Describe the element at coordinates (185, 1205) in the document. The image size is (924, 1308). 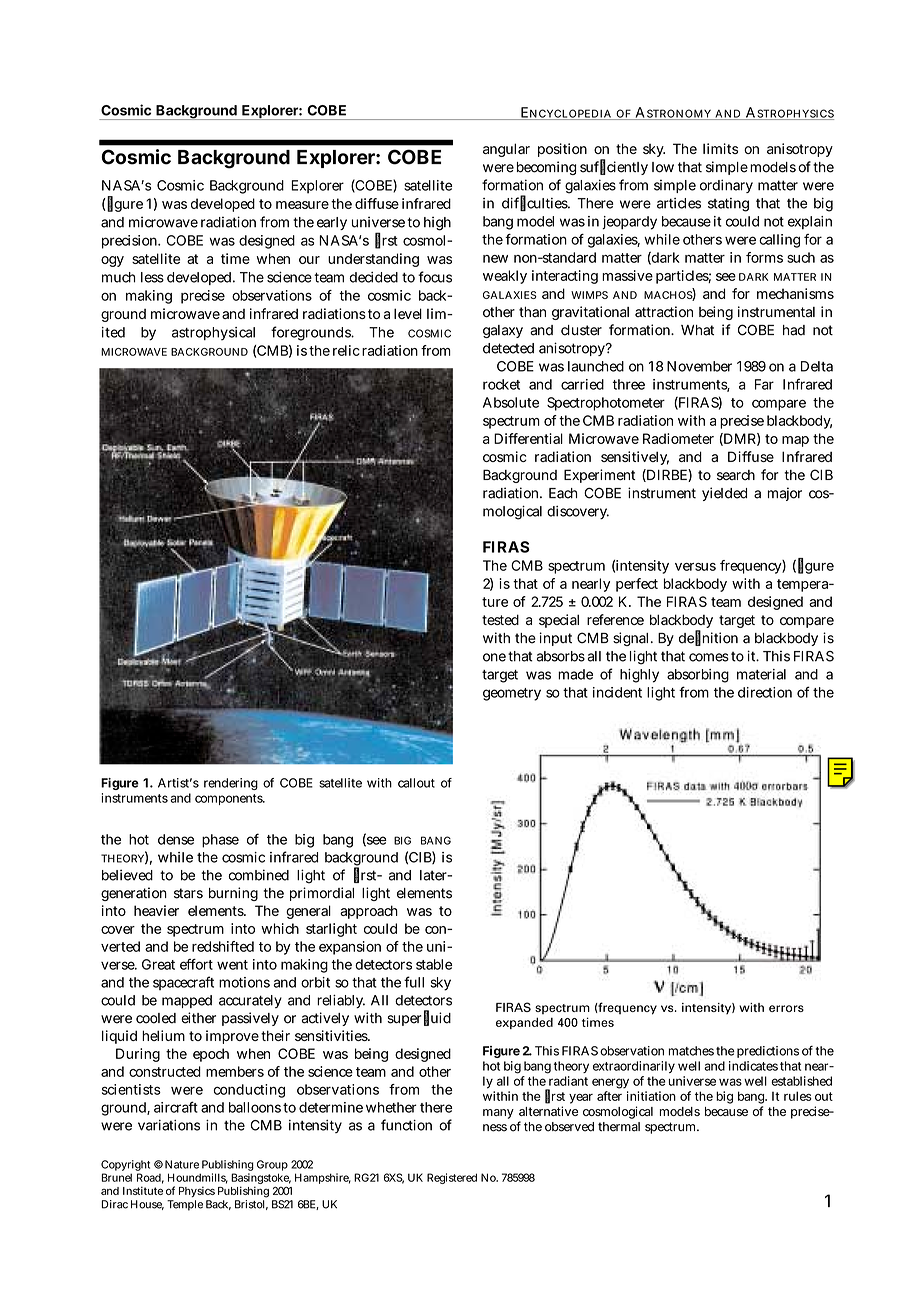
I see `Temple` at that location.
